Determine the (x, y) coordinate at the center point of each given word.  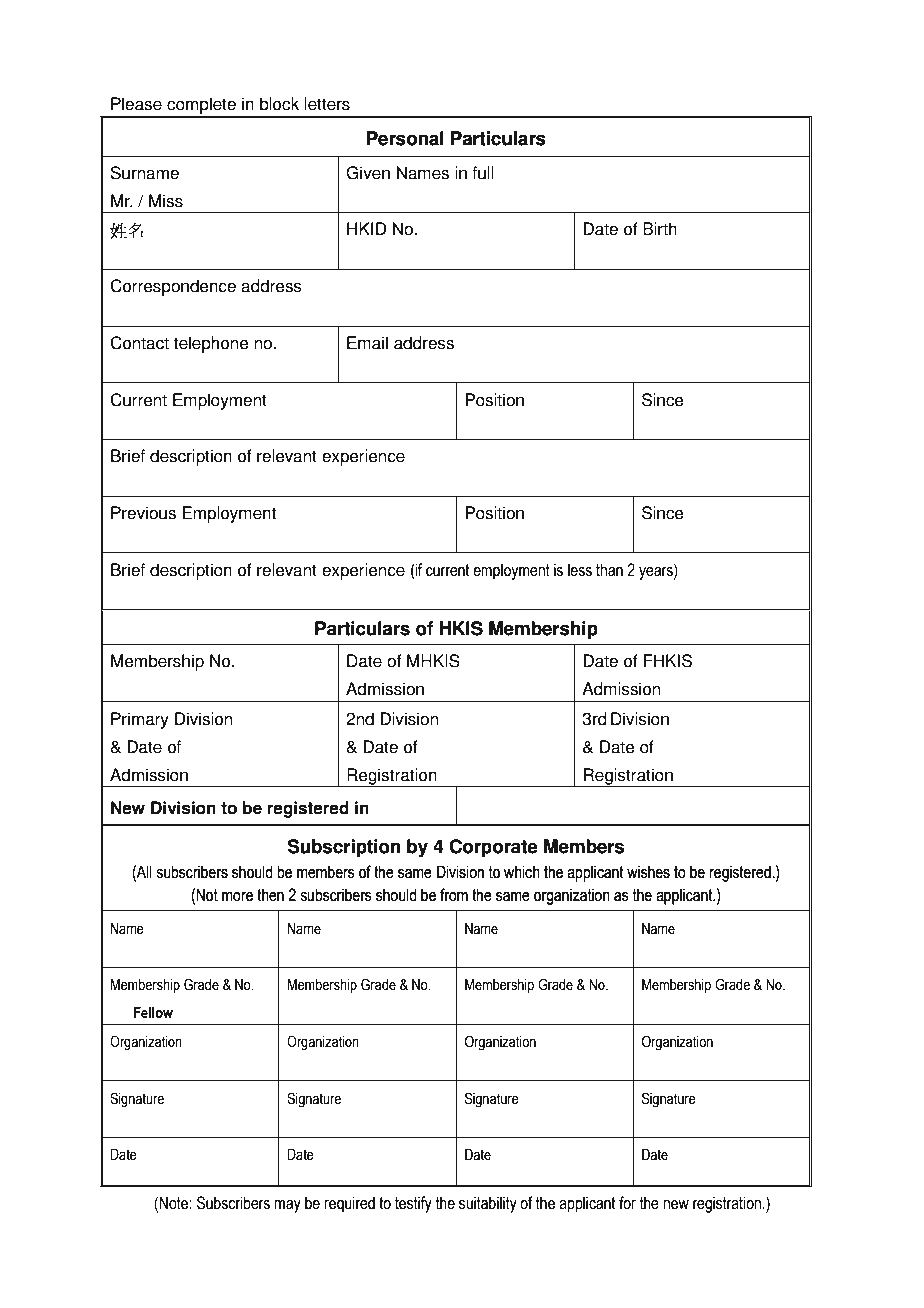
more (237, 897)
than (609, 570)
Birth (660, 229)
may (287, 1206)
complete (201, 107)
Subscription (344, 848)
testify (413, 1204)
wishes (648, 872)
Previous (143, 513)
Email (367, 343)
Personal (405, 138)
